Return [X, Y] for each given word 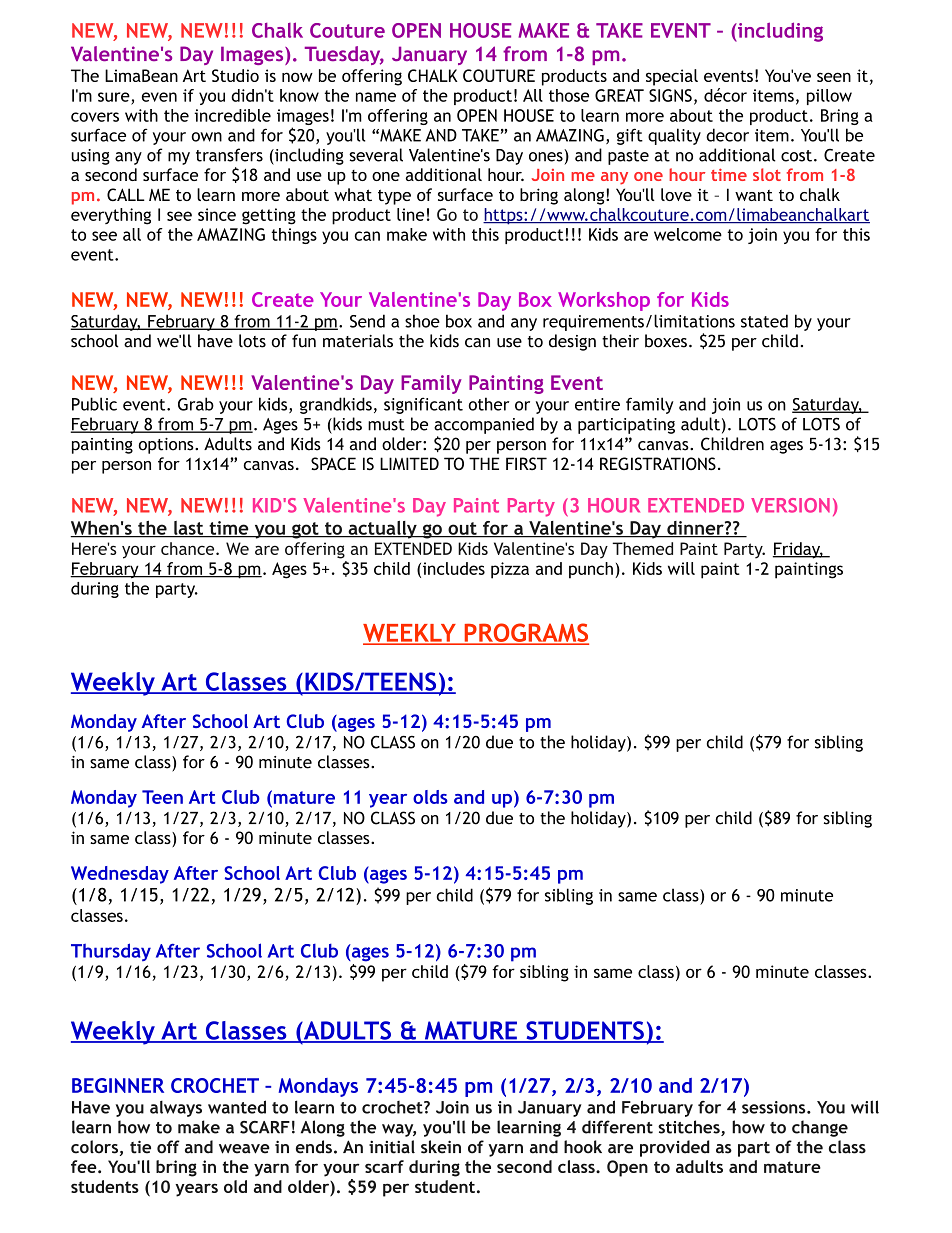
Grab [196, 404]
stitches [690, 1128]
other [489, 404]
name [376, 97]
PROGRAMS [525, 633]
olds [430, 797]
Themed [642, 548]
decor [727, 135]
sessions [775, 1107]
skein [441, 1147]
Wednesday [120, 875]
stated [764, 321]
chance [189, 548]
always [176, 1108]
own [207, 137]
